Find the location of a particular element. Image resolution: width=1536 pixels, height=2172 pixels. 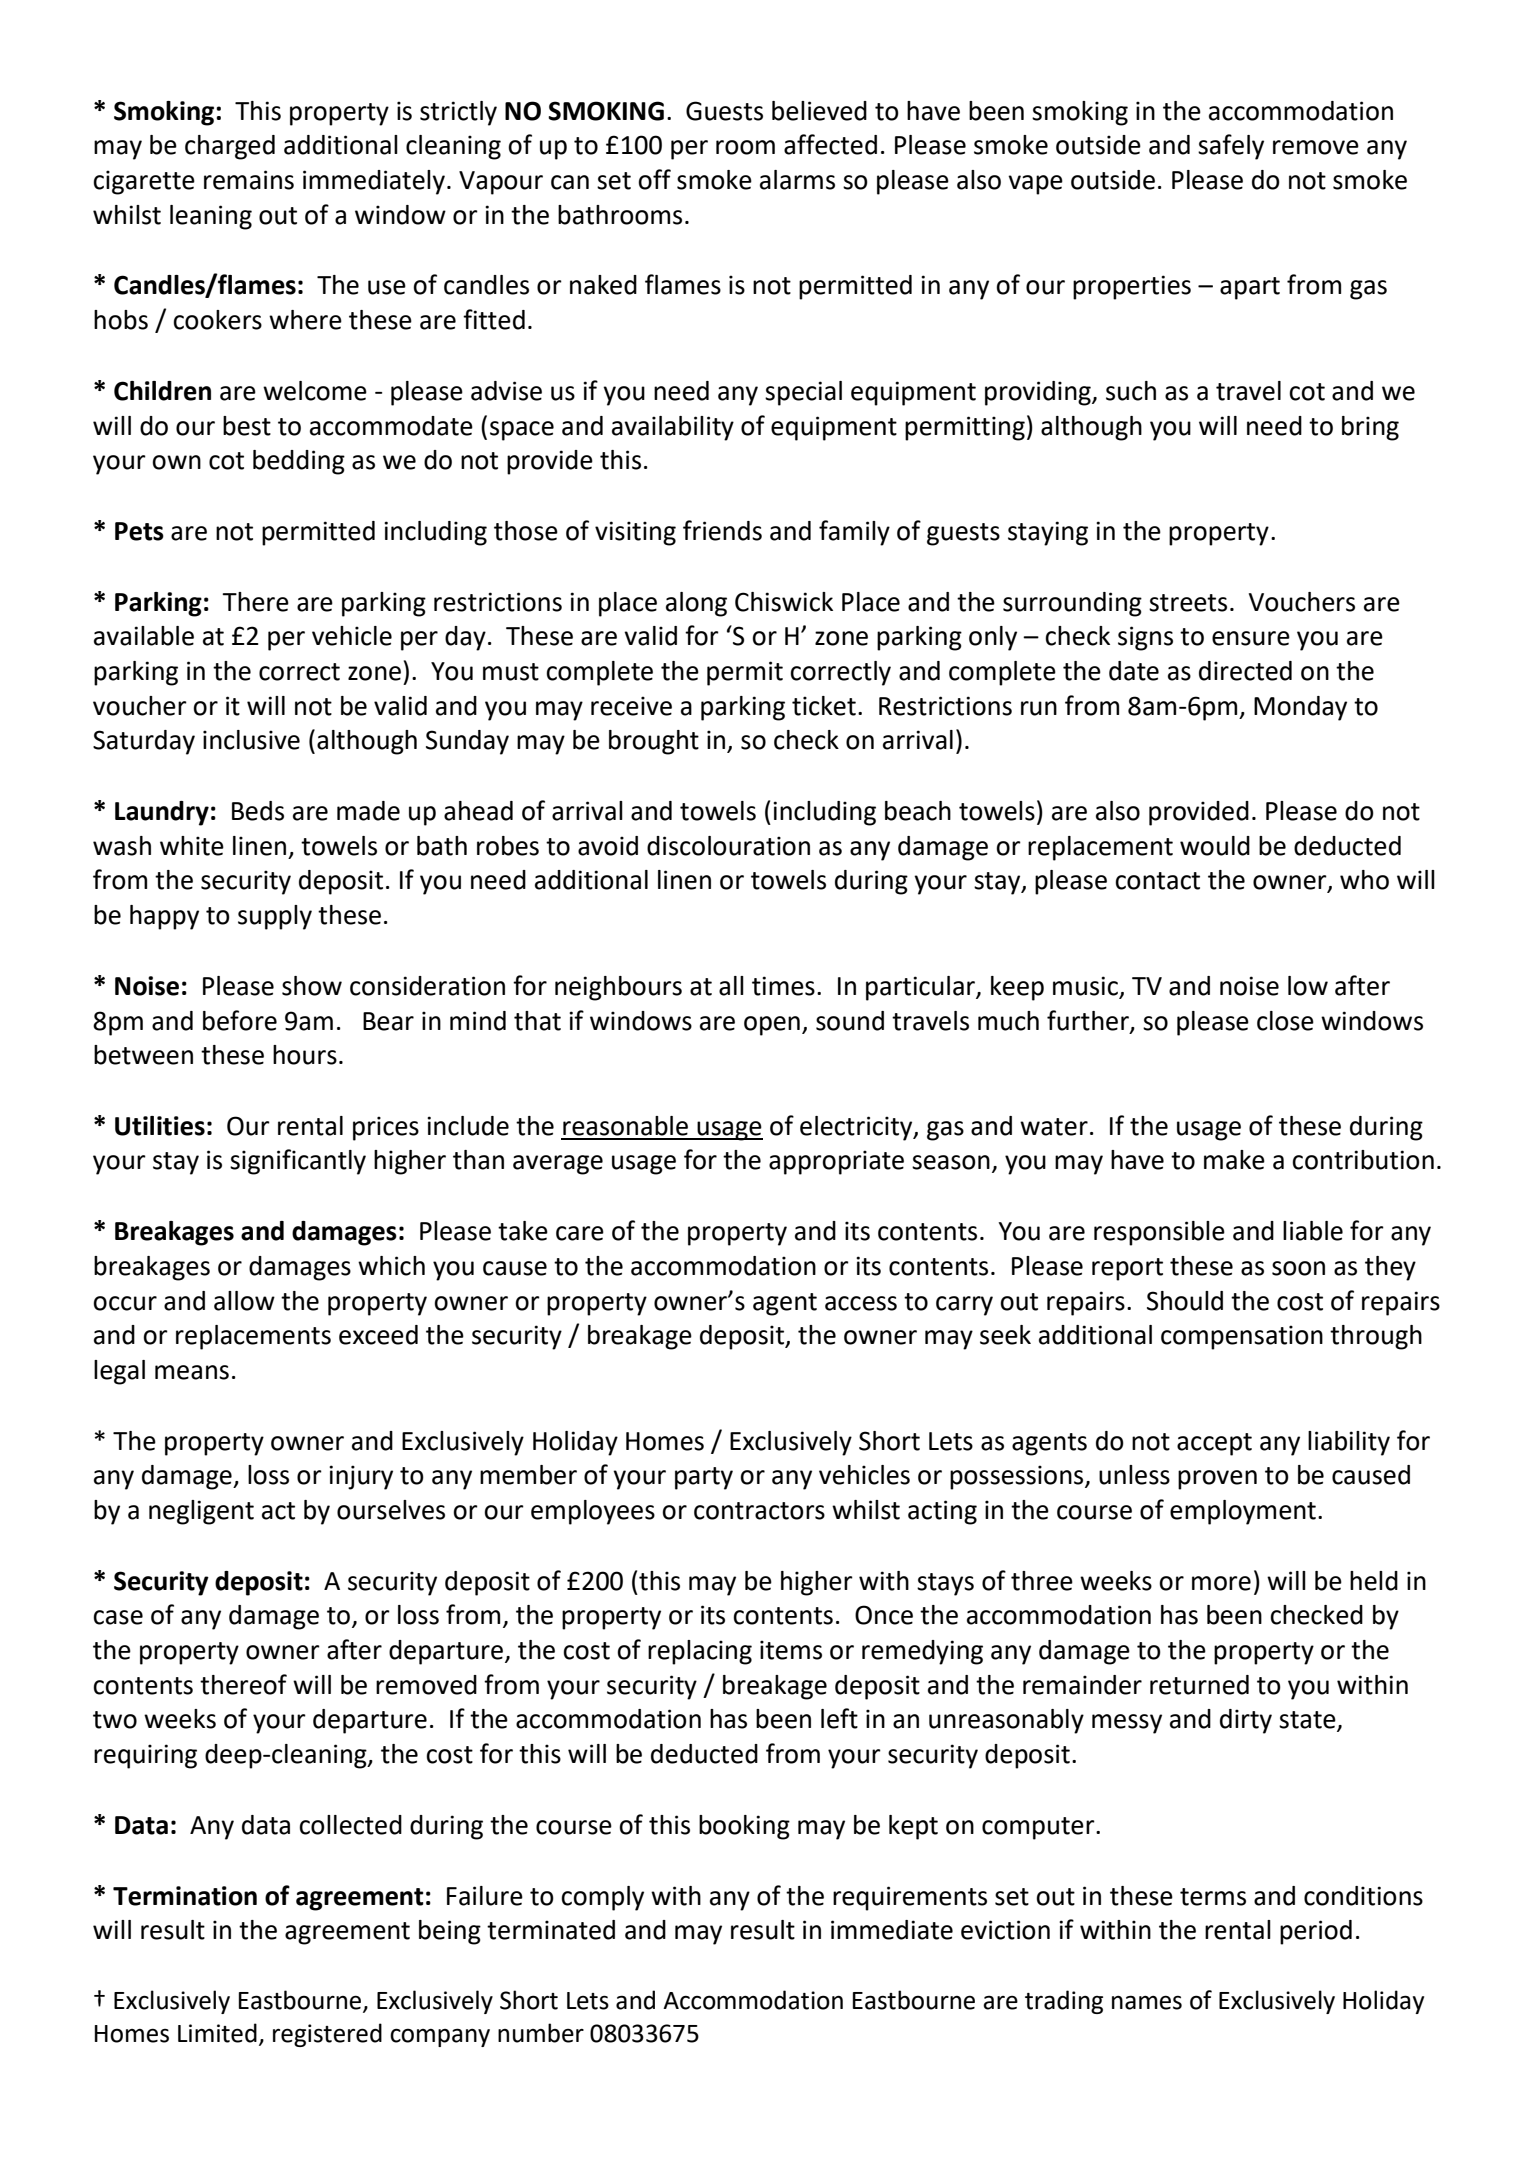

safely is located at coordinates (1231, 147).
